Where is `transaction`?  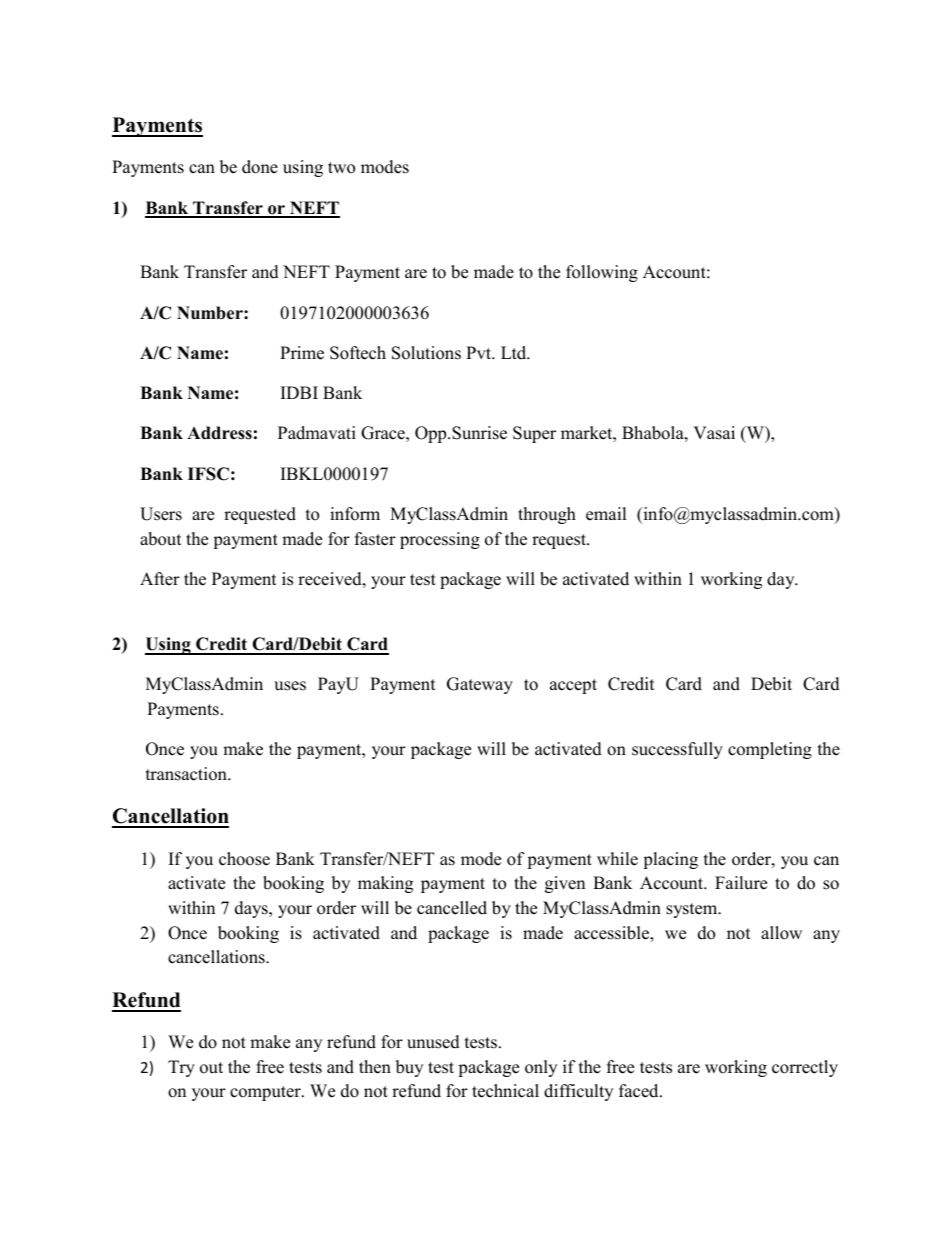
transaction is located at coordinates (187, 774).
